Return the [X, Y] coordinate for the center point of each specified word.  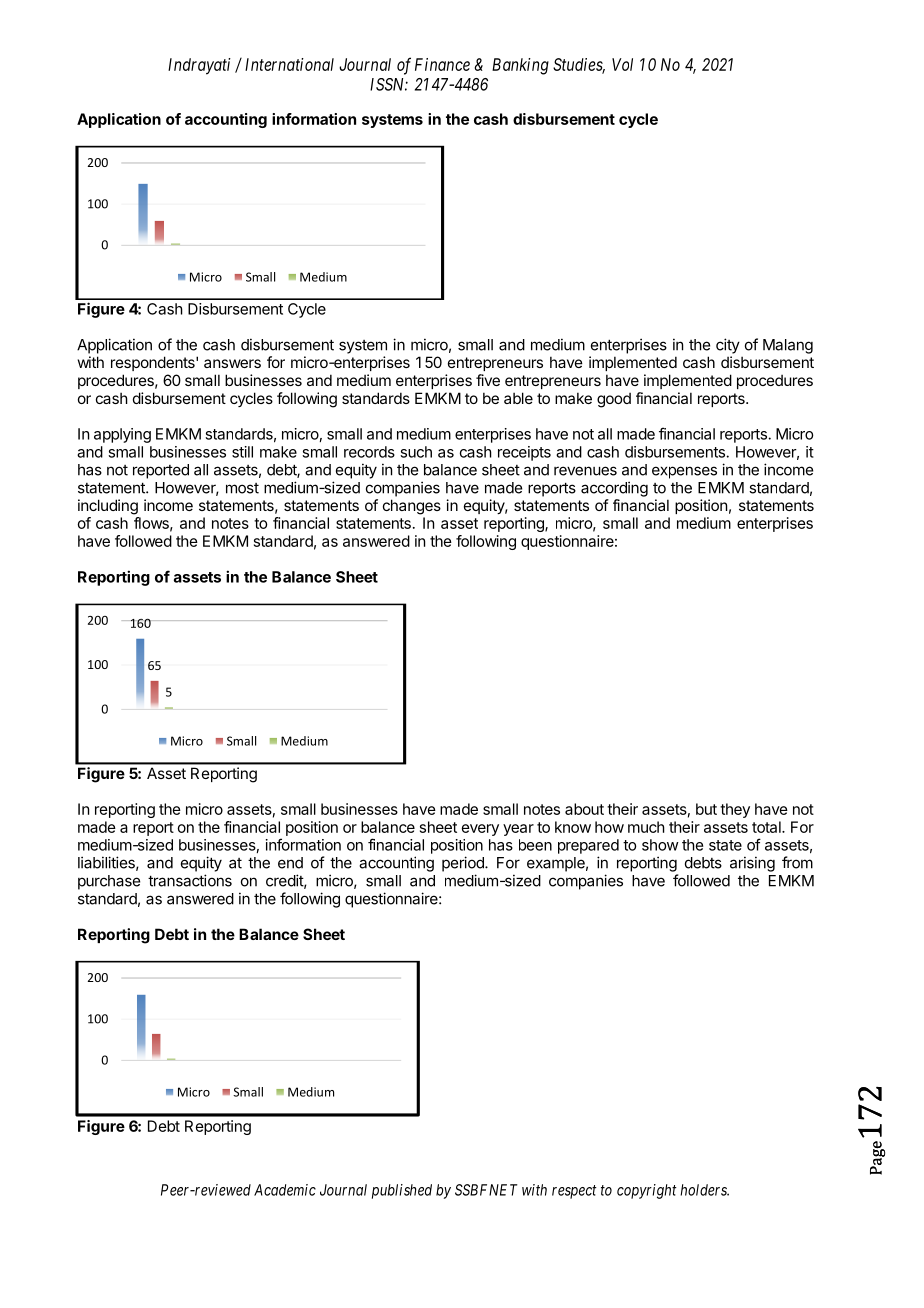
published [402, 1191]
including [108, 507]
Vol [622, 64]
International [289, 64]
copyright [647, 1191]
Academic [285, 1190]
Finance [442, 64]
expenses [684, 472]
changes [412, 507]
